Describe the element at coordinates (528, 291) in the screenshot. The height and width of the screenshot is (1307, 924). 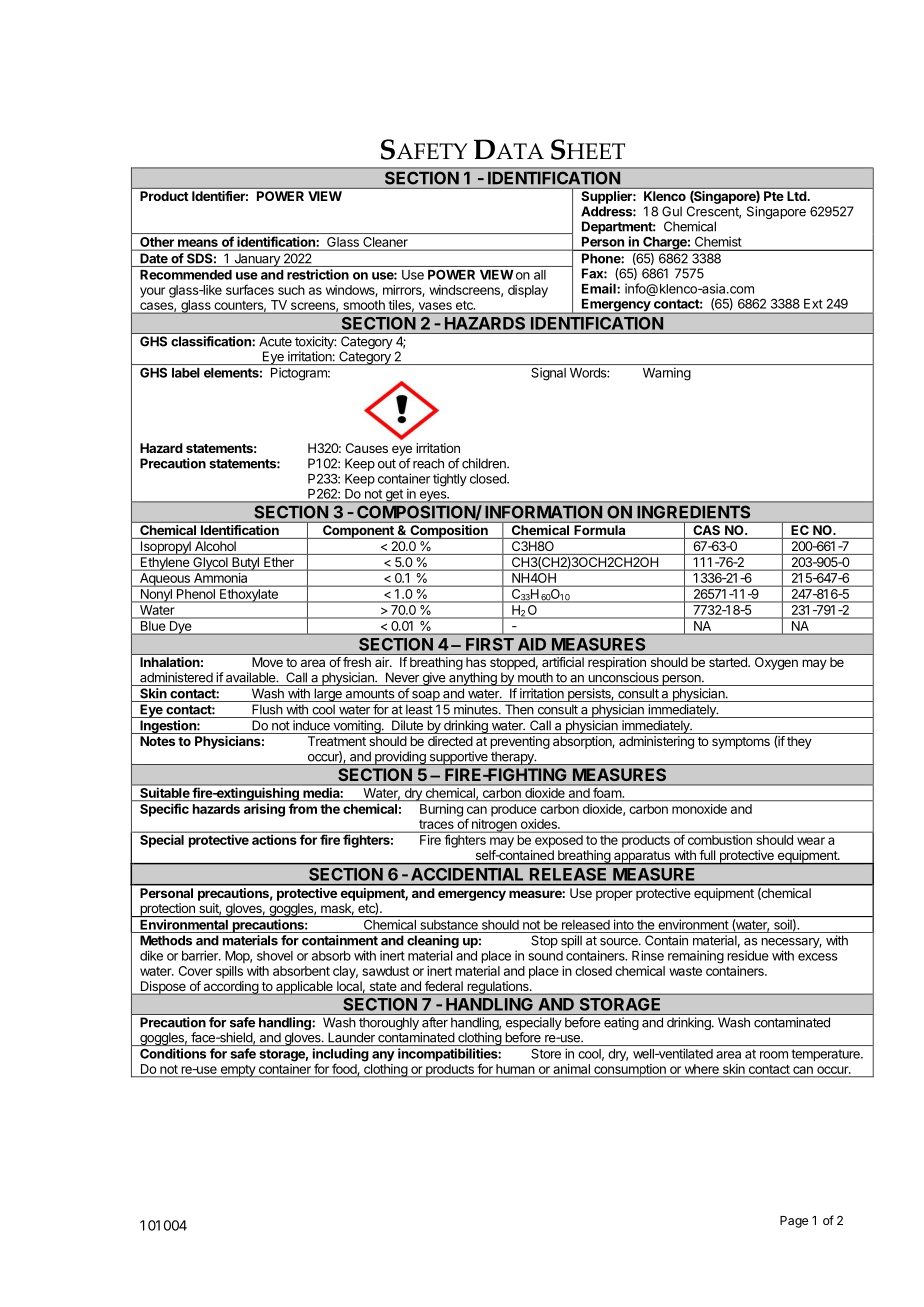
I see `display` at that location.
